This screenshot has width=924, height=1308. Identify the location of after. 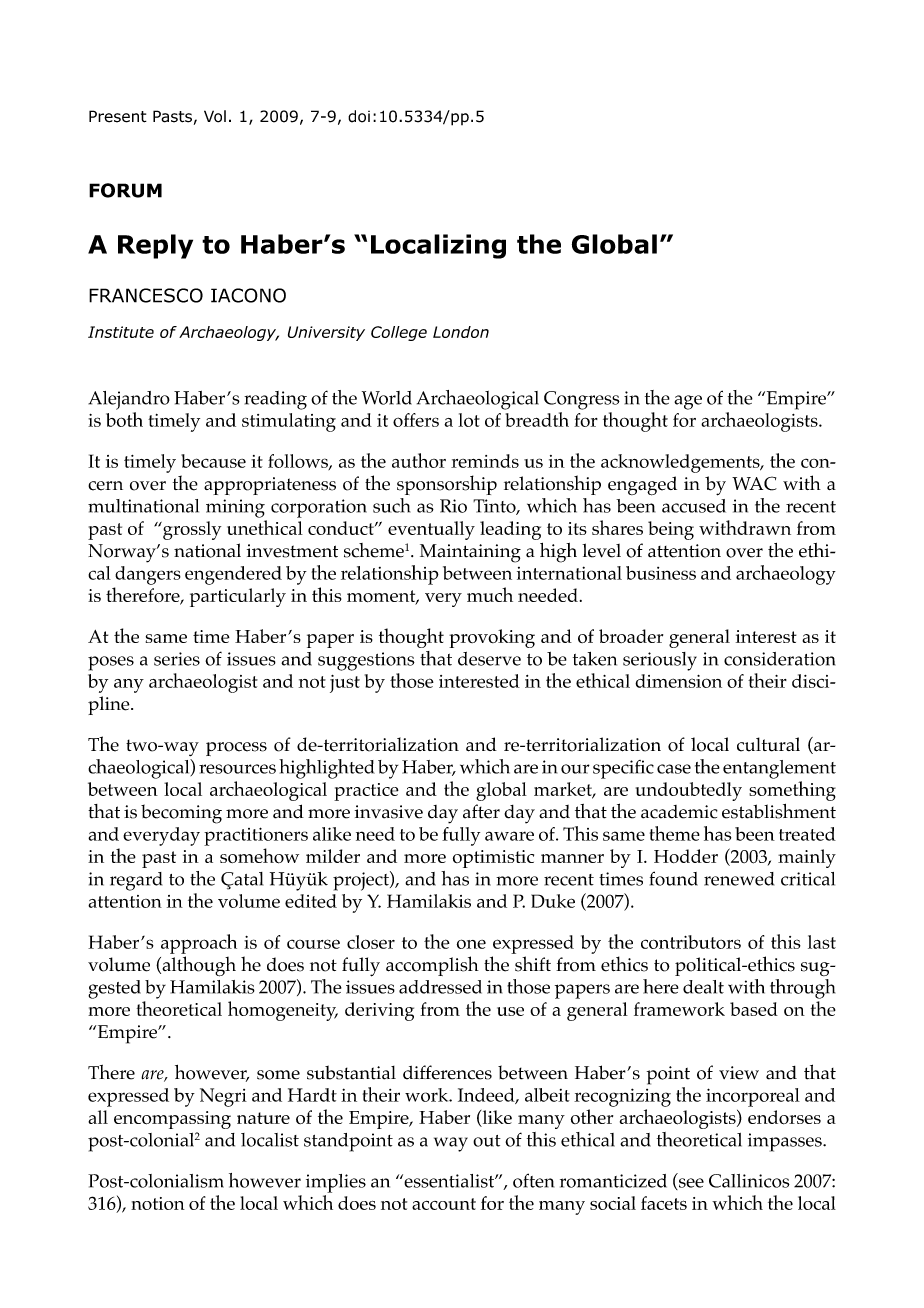
(481, 811).
